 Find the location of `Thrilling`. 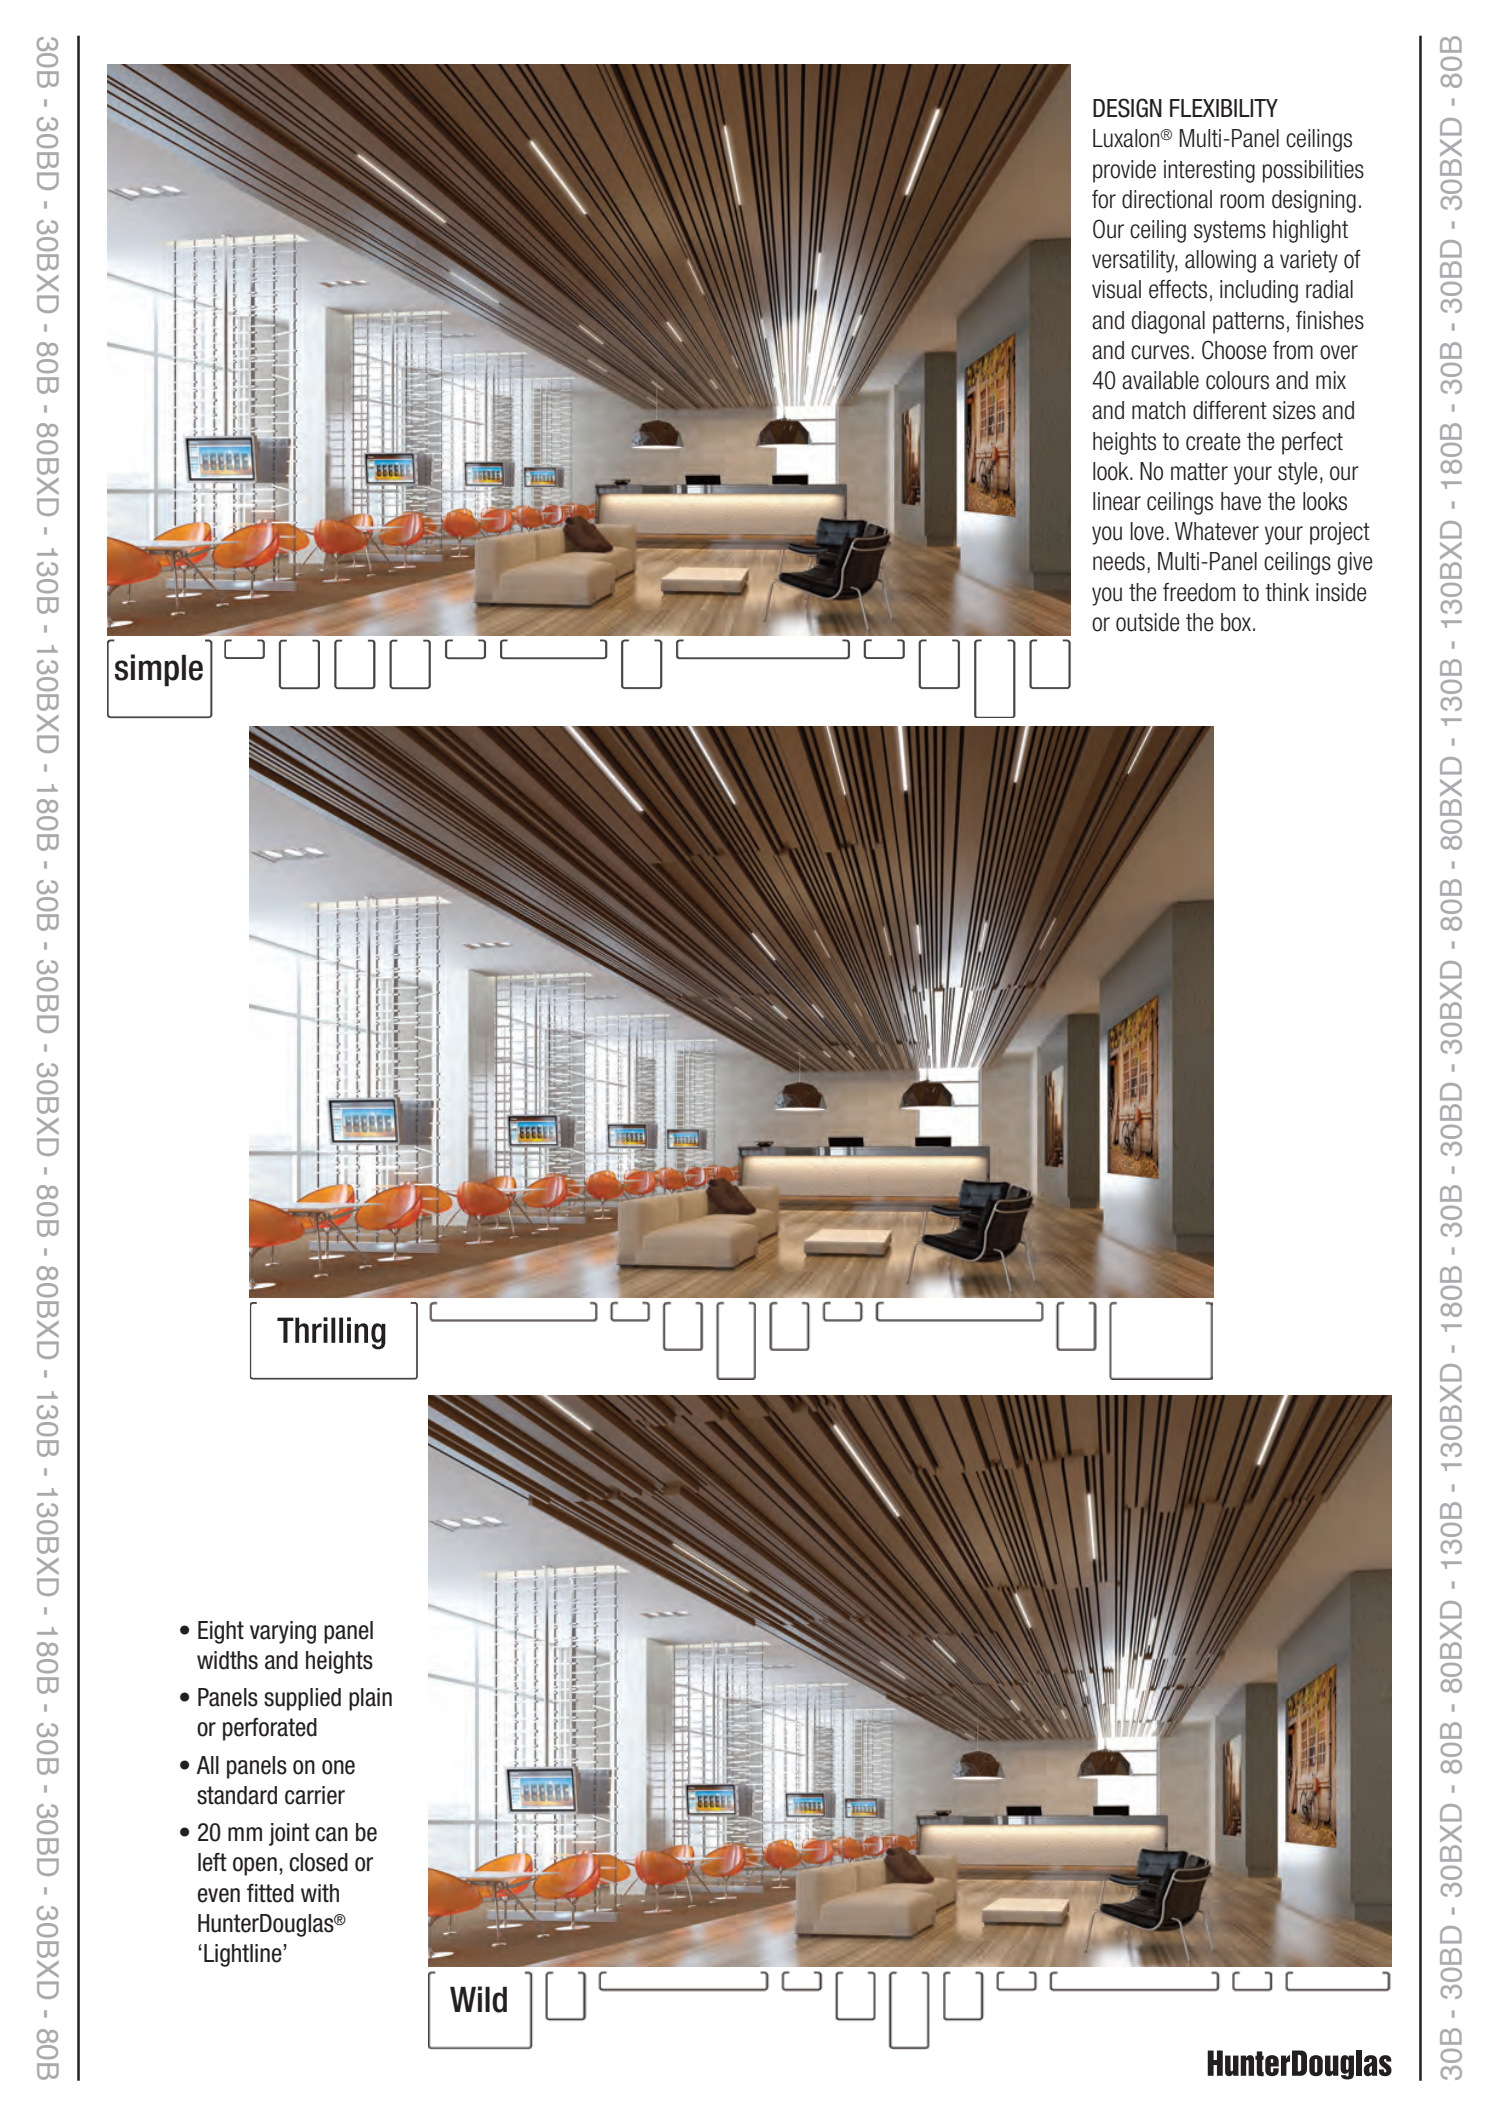

Thrilling is located at coordinates (331, 1333).
